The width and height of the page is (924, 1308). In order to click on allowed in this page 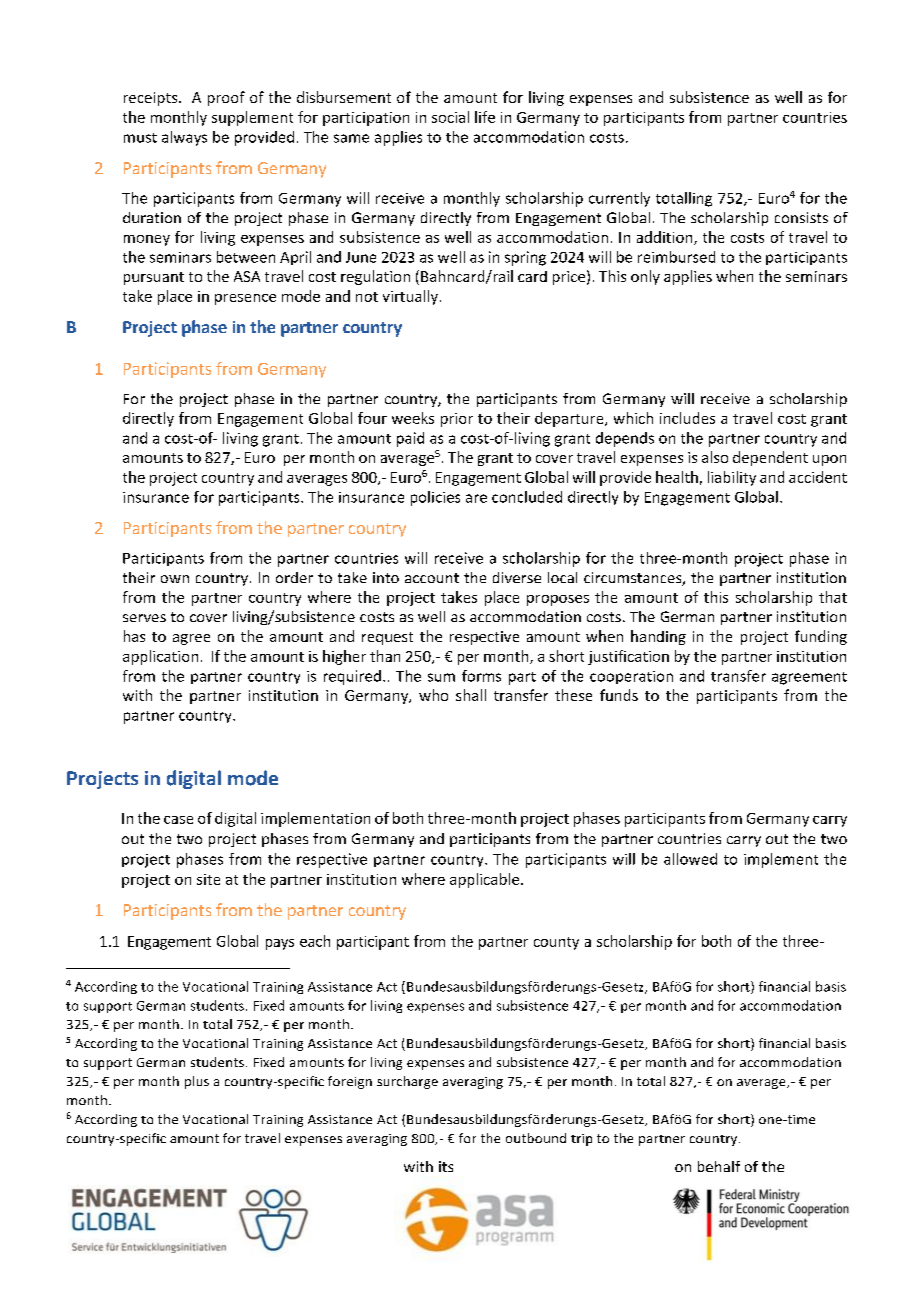, I will do `click(690, 859)`.
